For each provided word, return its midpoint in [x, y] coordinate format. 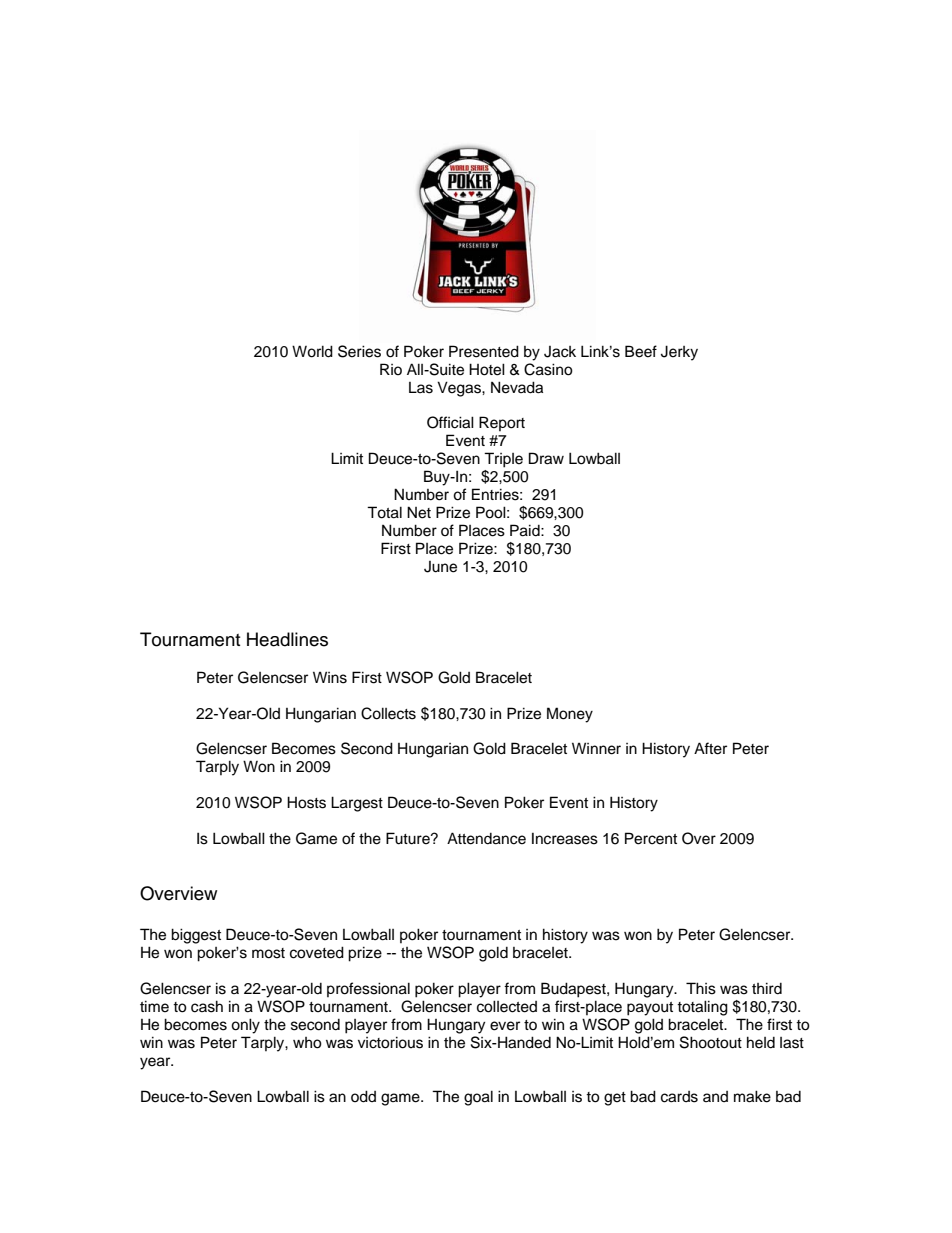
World [312, 351]
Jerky [679, 353]
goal [478, 1098]
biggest [196, 936]
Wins [330, 677]
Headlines [287, 639]
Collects [388, 713]
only [245, 1026]
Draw [546, 458]
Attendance [486, 838]
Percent [651, 838]
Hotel [487, 369]
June [440, 567]
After [710, 748]
